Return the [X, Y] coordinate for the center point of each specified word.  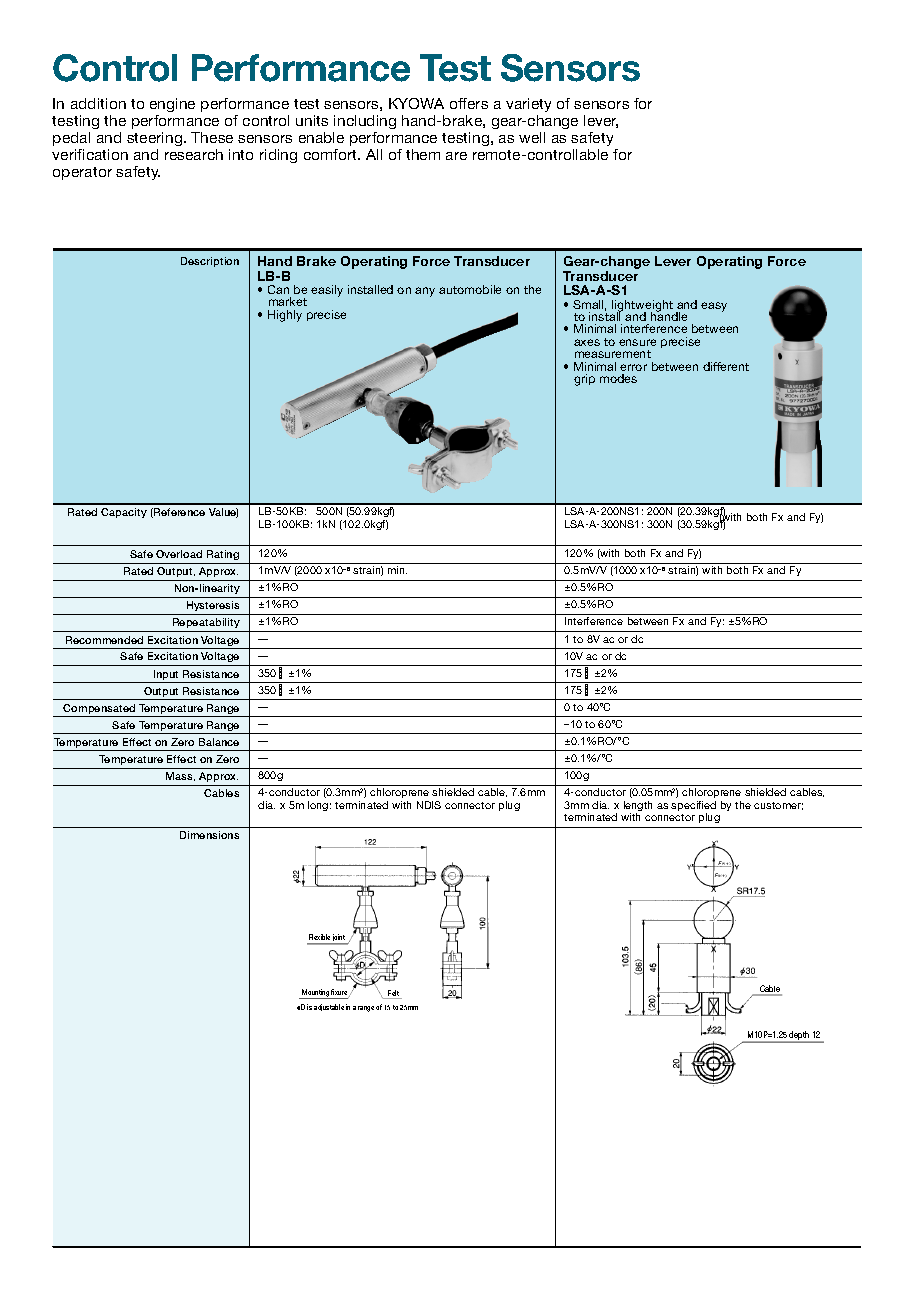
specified [693, 807]
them [423, 154]
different [726, 366]
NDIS [429, 805]
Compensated [100, 710]
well [532, 137]
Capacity [124, 513]
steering [156, 139]
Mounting [316, 994]
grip [584, 380]
